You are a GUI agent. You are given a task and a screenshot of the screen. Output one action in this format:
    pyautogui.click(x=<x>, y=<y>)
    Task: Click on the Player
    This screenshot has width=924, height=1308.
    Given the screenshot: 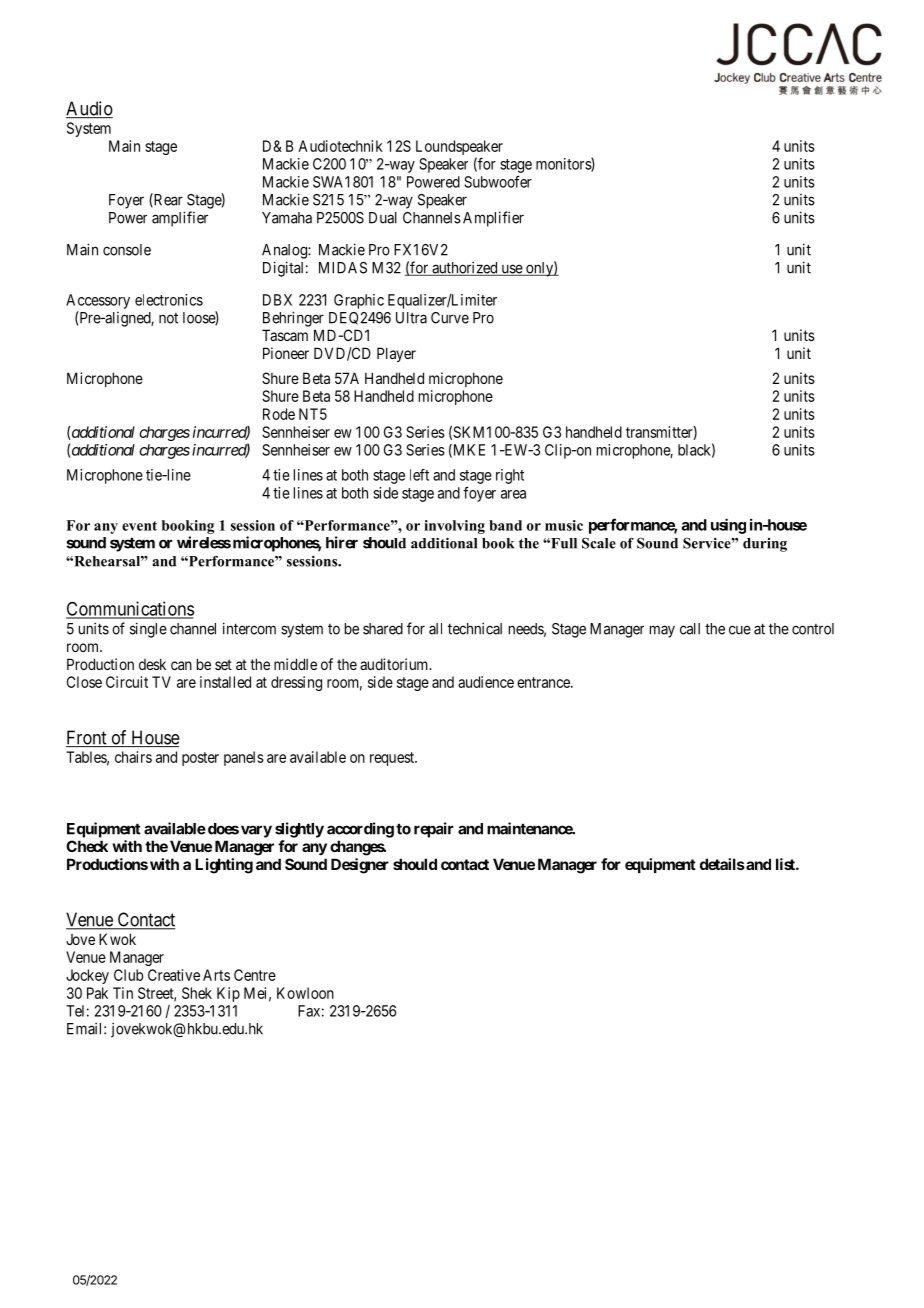 What is the action you would take?
    pyautogui.click(x=396, y=354)
